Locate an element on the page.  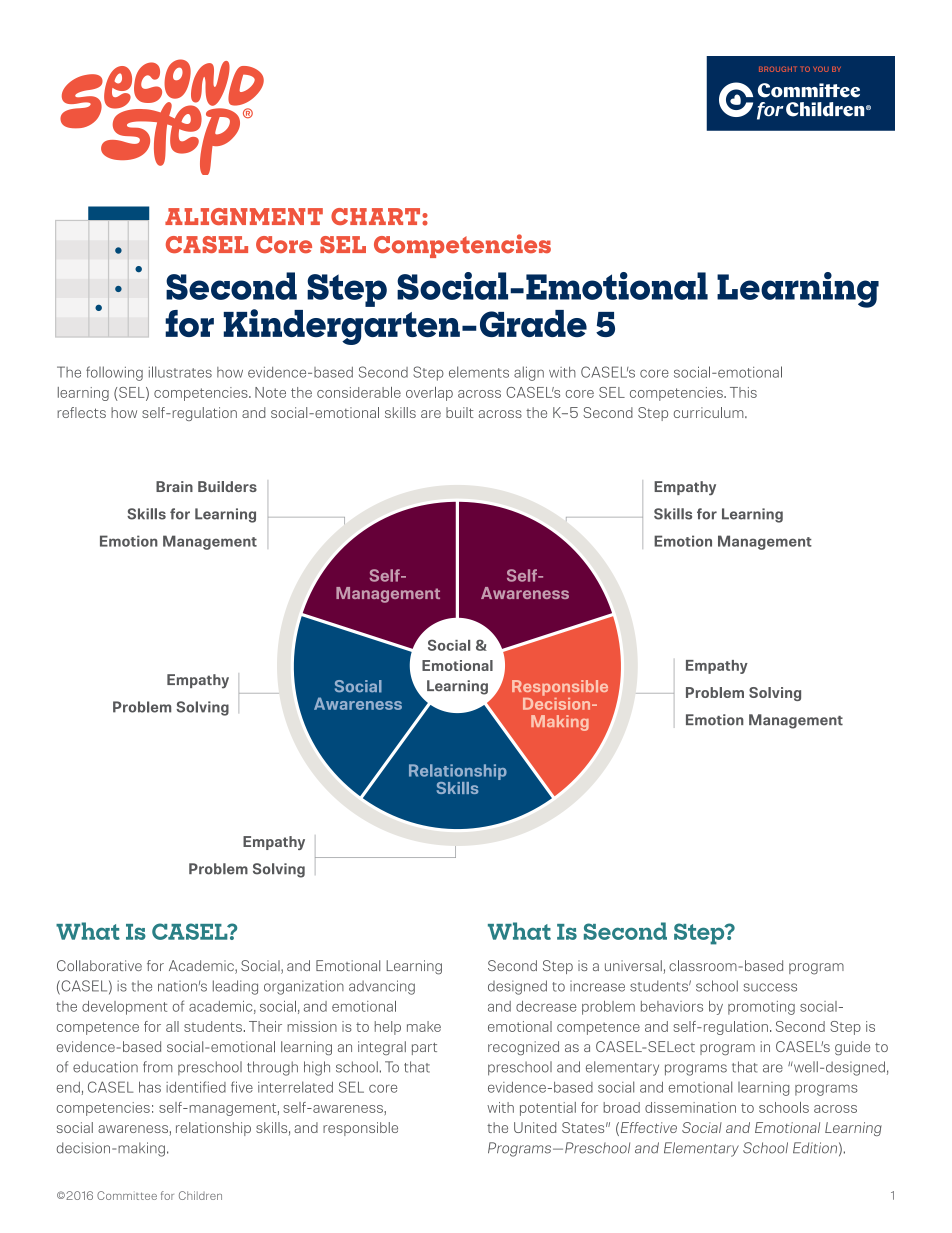
broad is located at coordinates (622, 1107).
